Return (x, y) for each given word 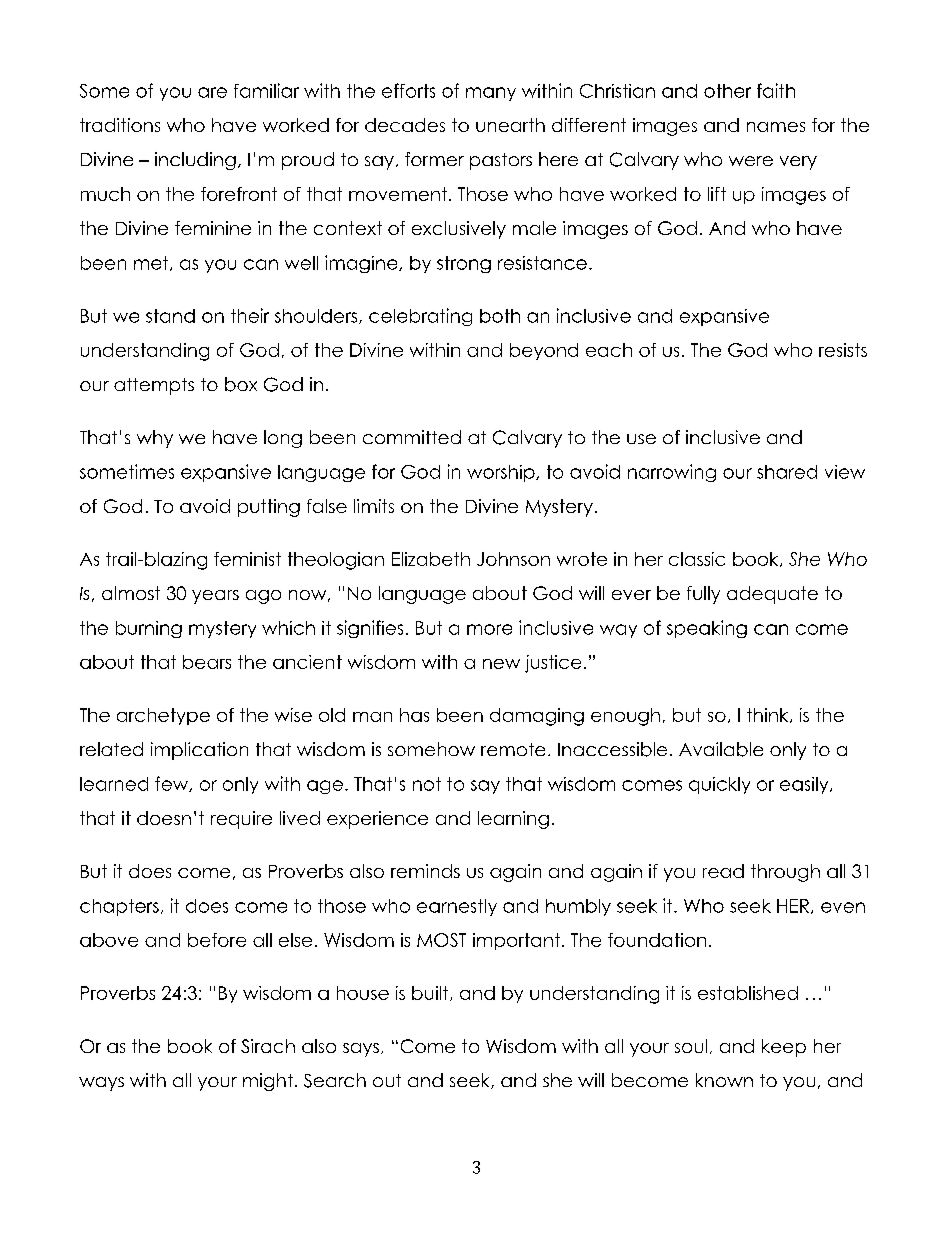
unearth (510, 125)
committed (412, 437)
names (776, 127)
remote (513, 749)
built (431, 993)
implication (199, 751)
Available (721, 749)
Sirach (268, 1046)
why (155, 439)
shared (787, 472)
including (195, 161)
